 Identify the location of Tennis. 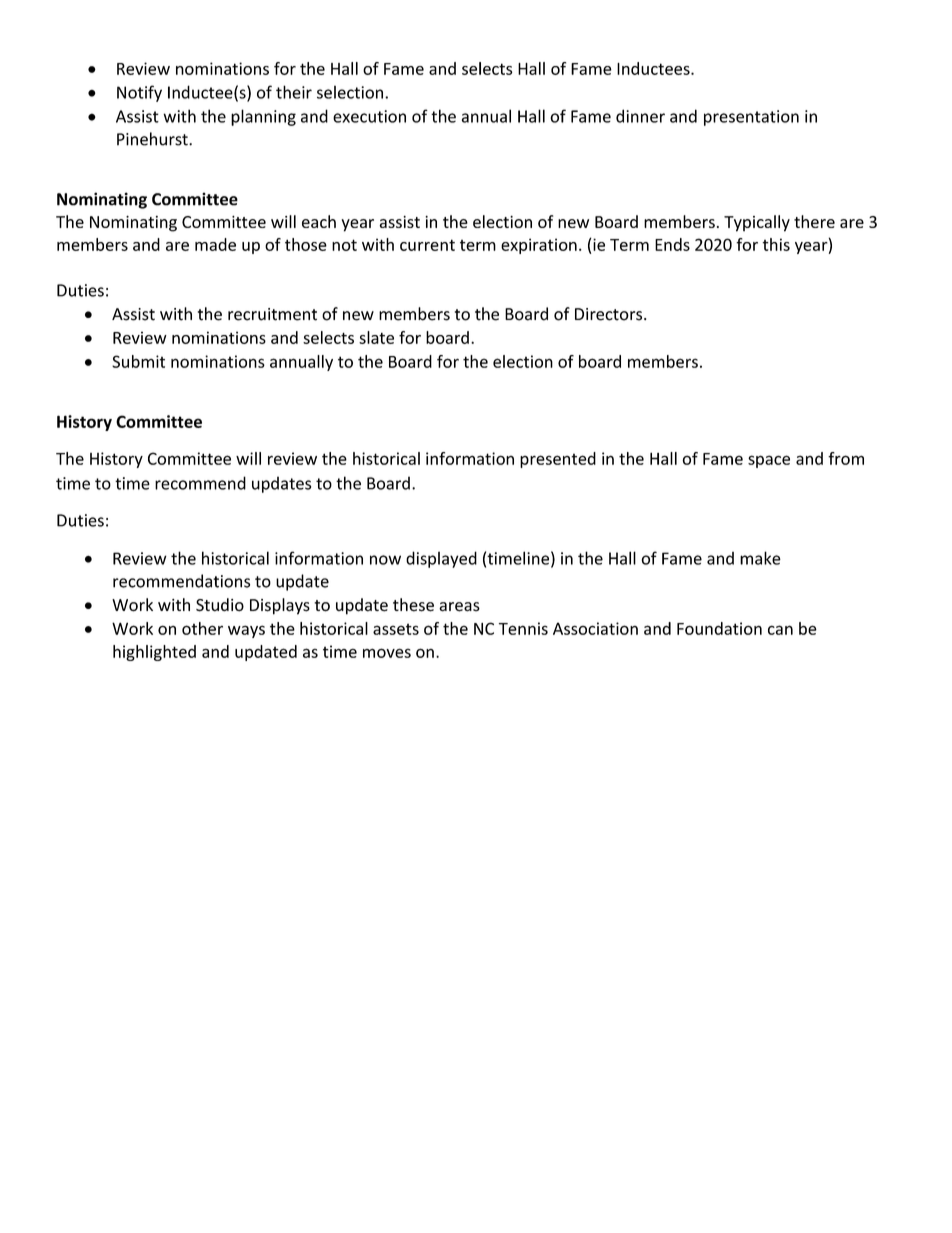
(523, 628).
